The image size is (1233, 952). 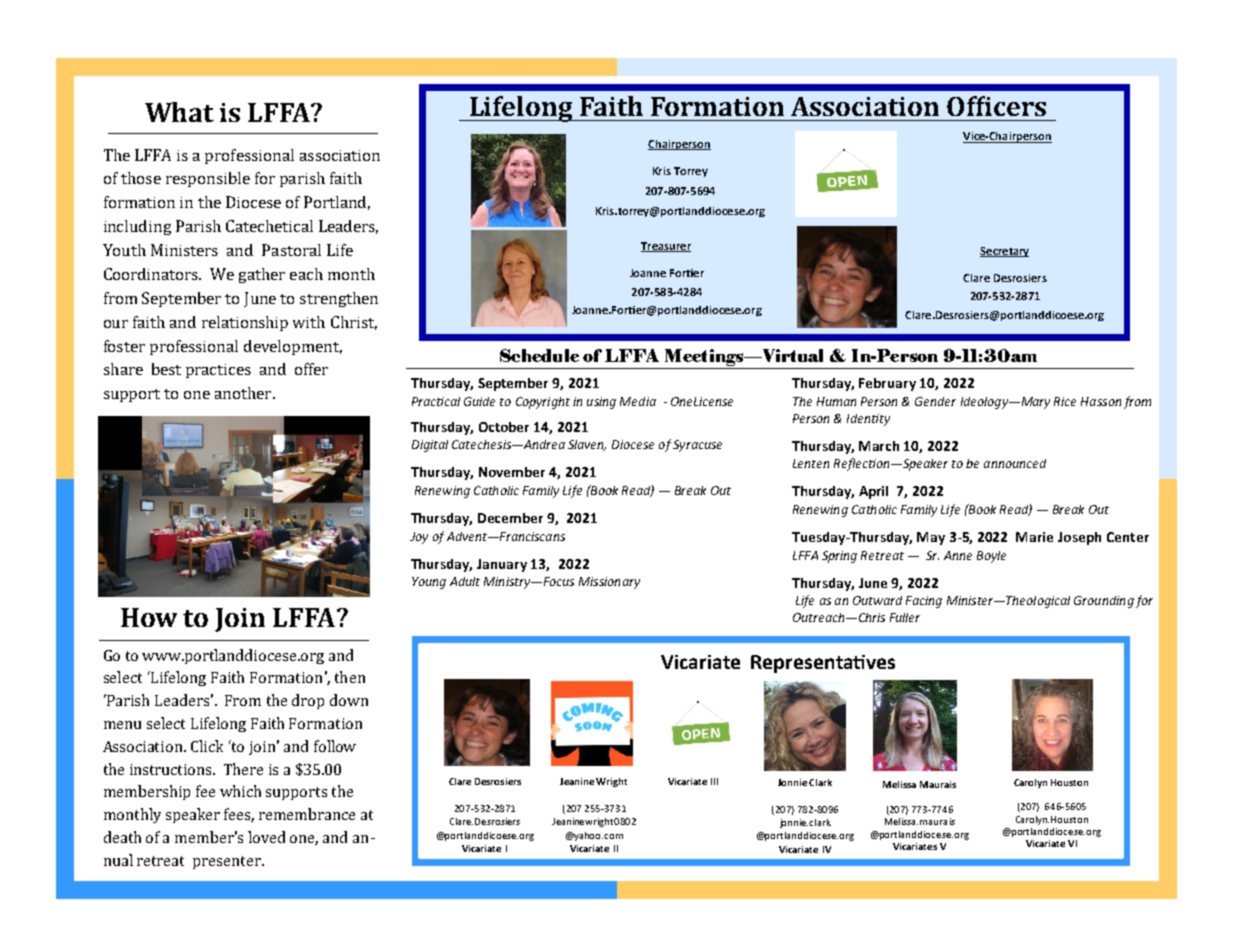 What do you see at coordinates (308, 701) in the document?
I see `drop` at bounding box center [308, 701].
